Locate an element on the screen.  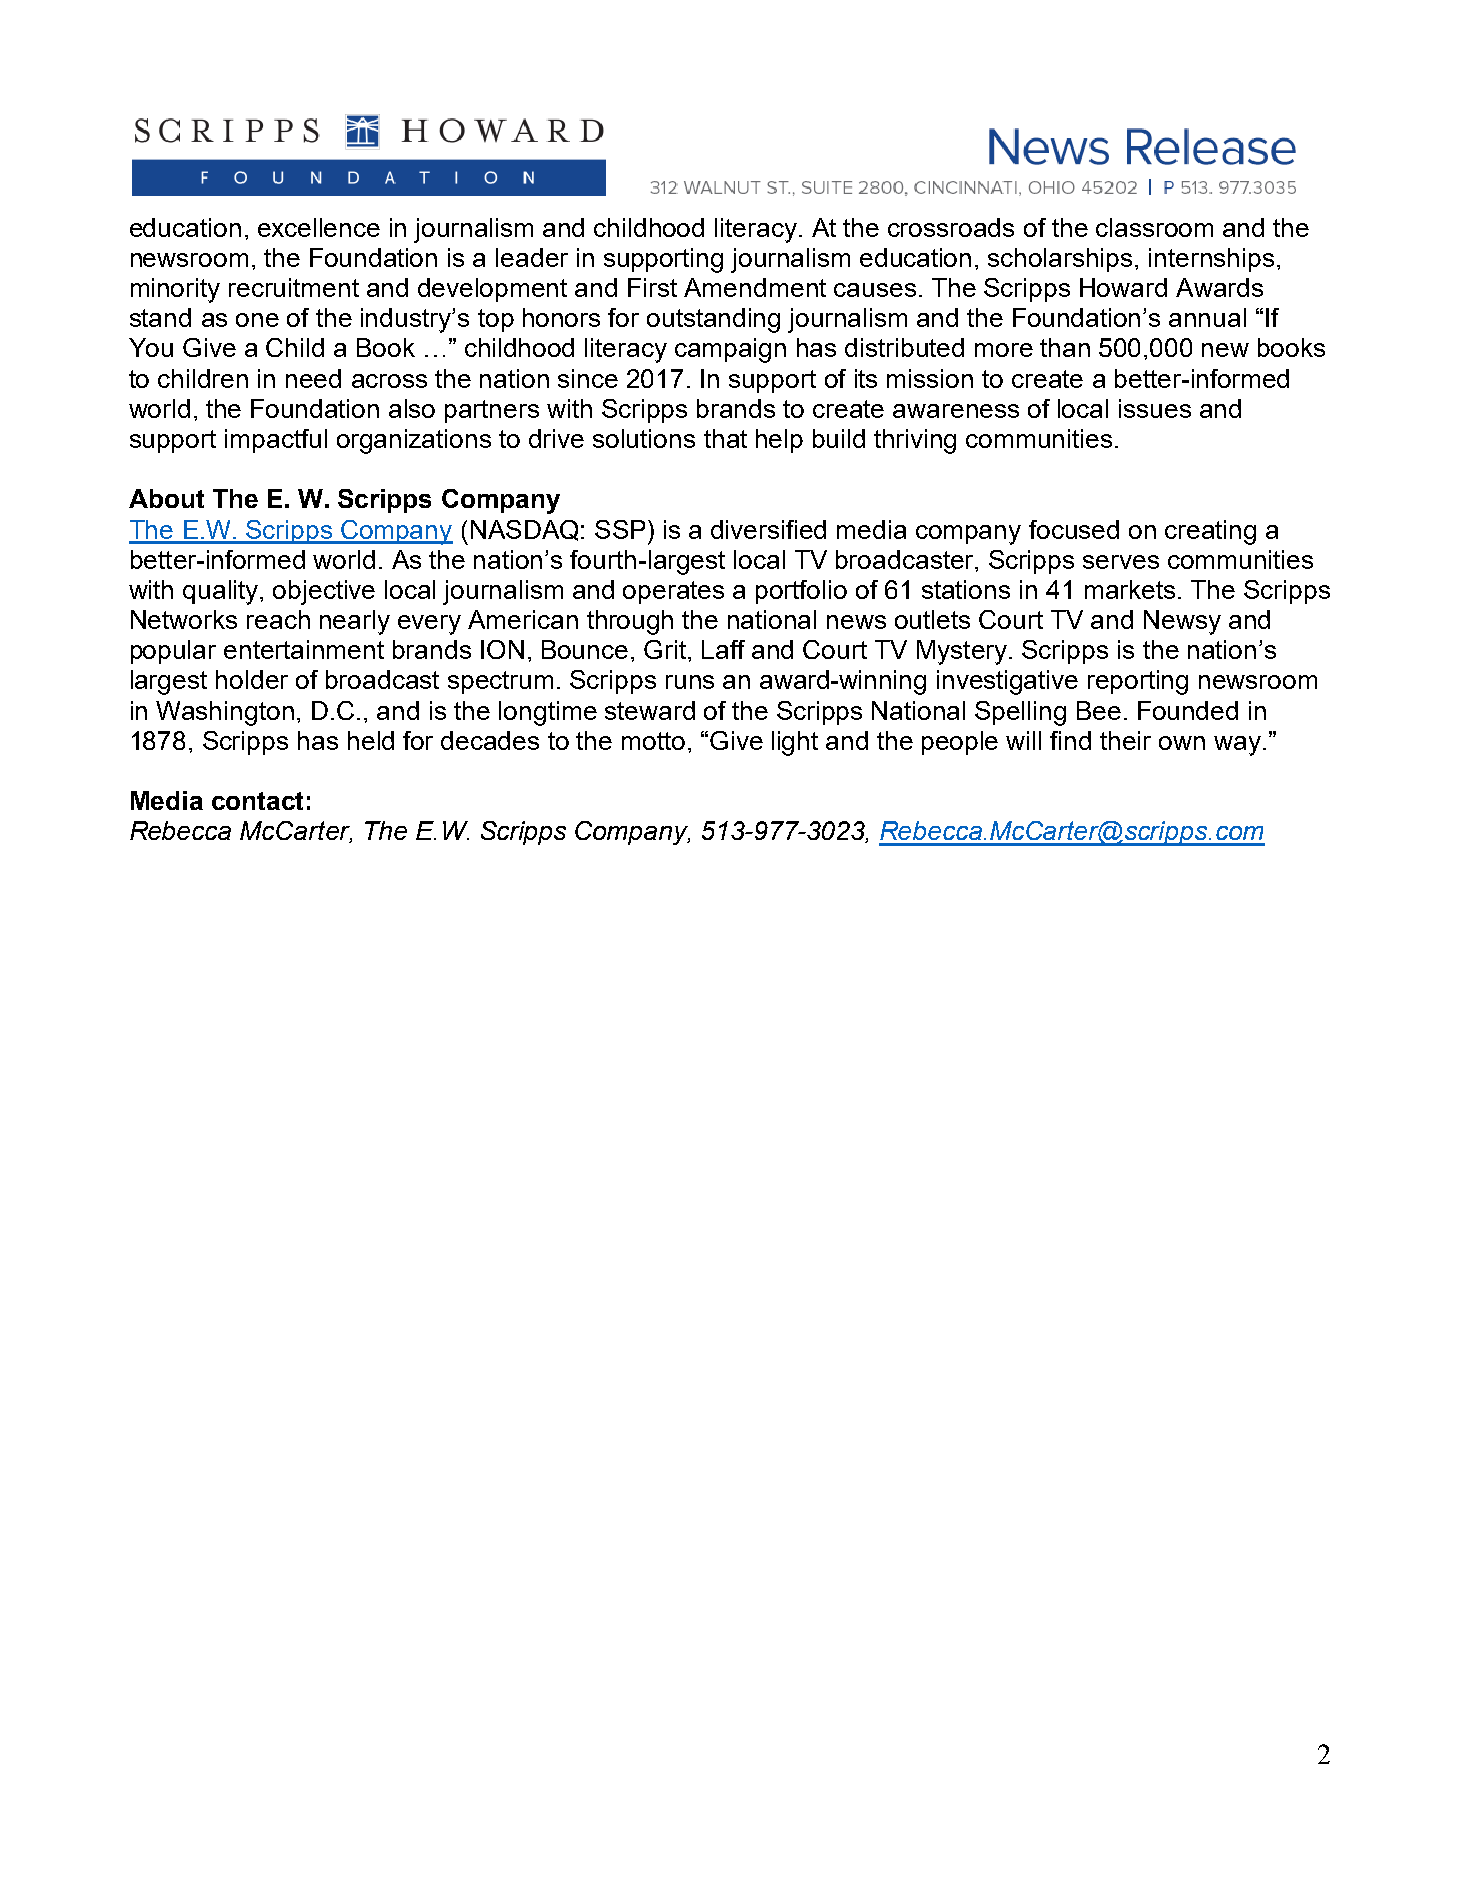
impactful is located at coordinates (276, 441).
